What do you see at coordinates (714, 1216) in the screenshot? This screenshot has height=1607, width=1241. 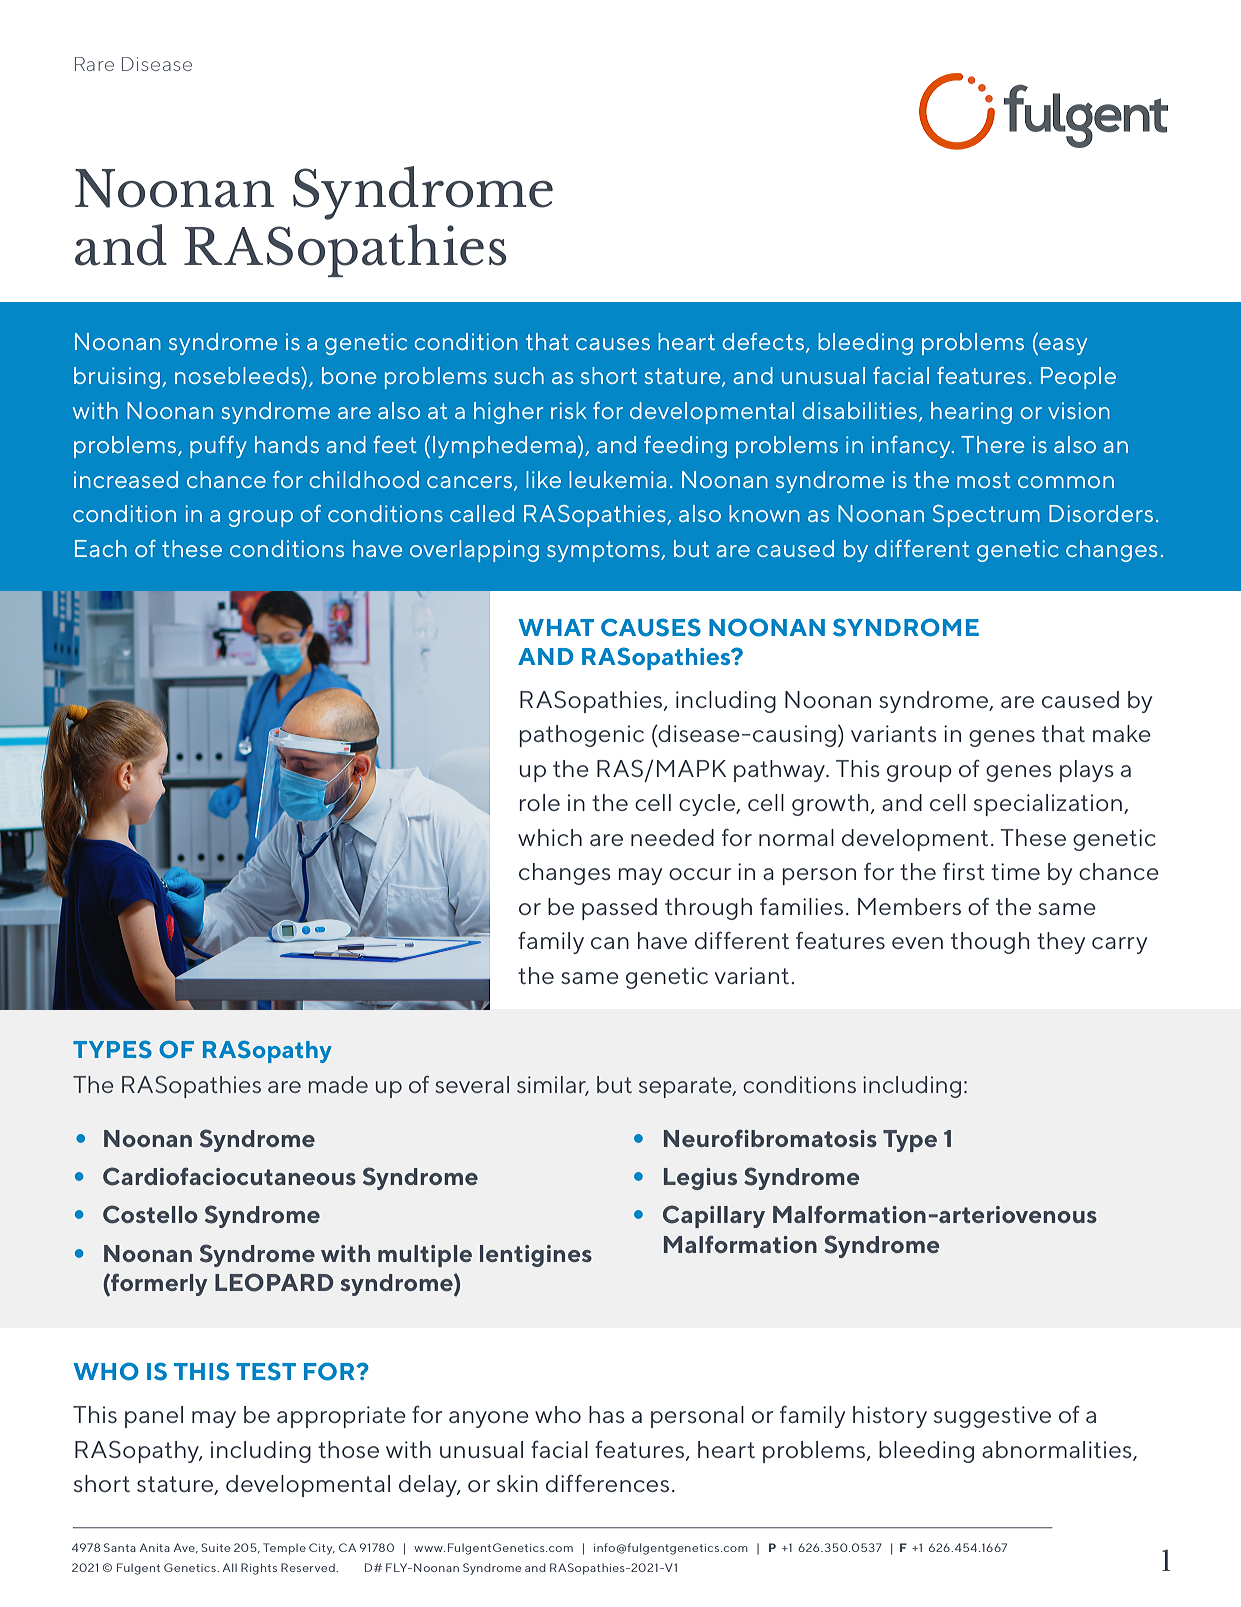 I see `Capillary` at bounding box center [714, 1216].
